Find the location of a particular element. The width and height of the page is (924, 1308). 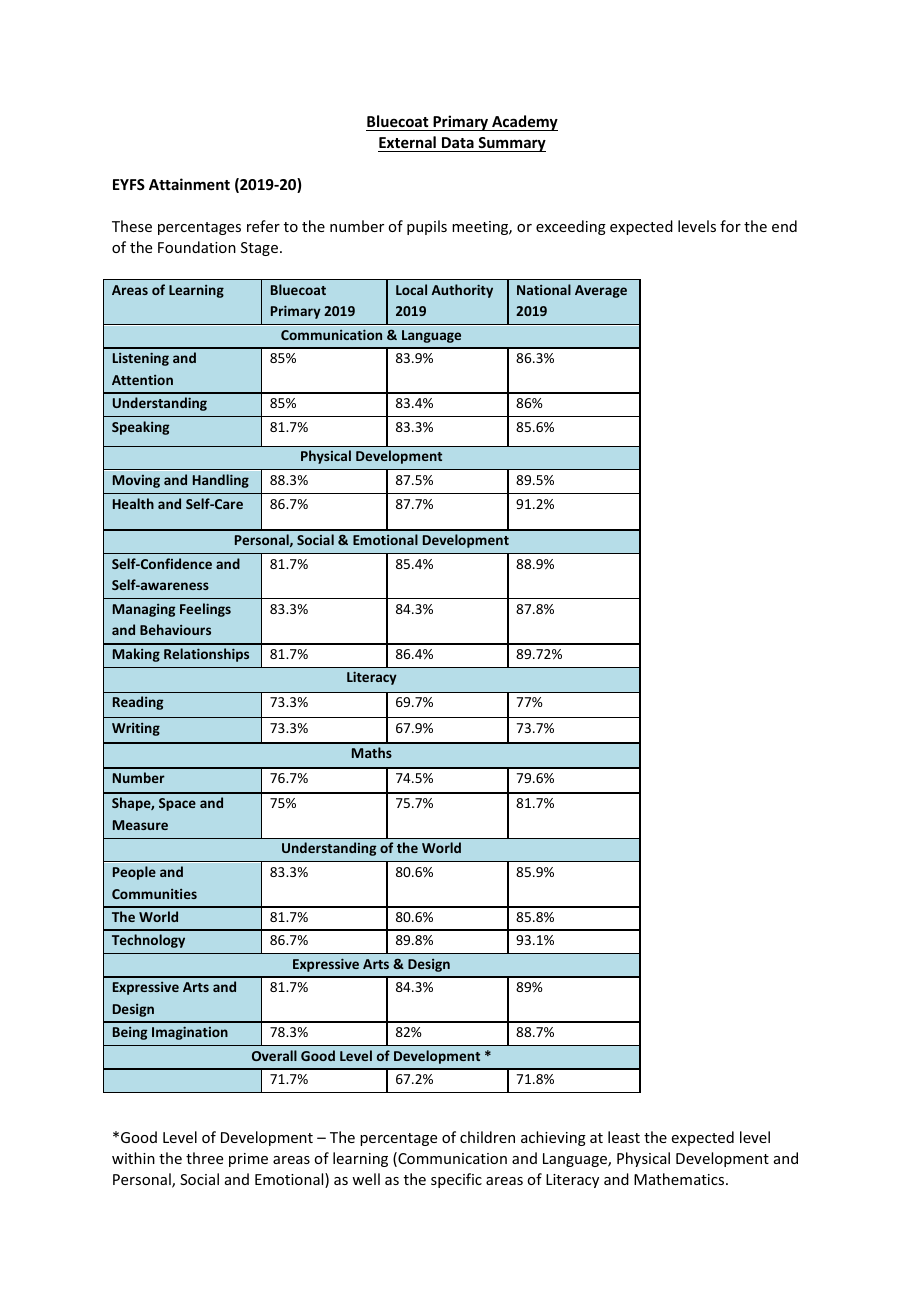

Relationships is located at coordinates (206, 655).
